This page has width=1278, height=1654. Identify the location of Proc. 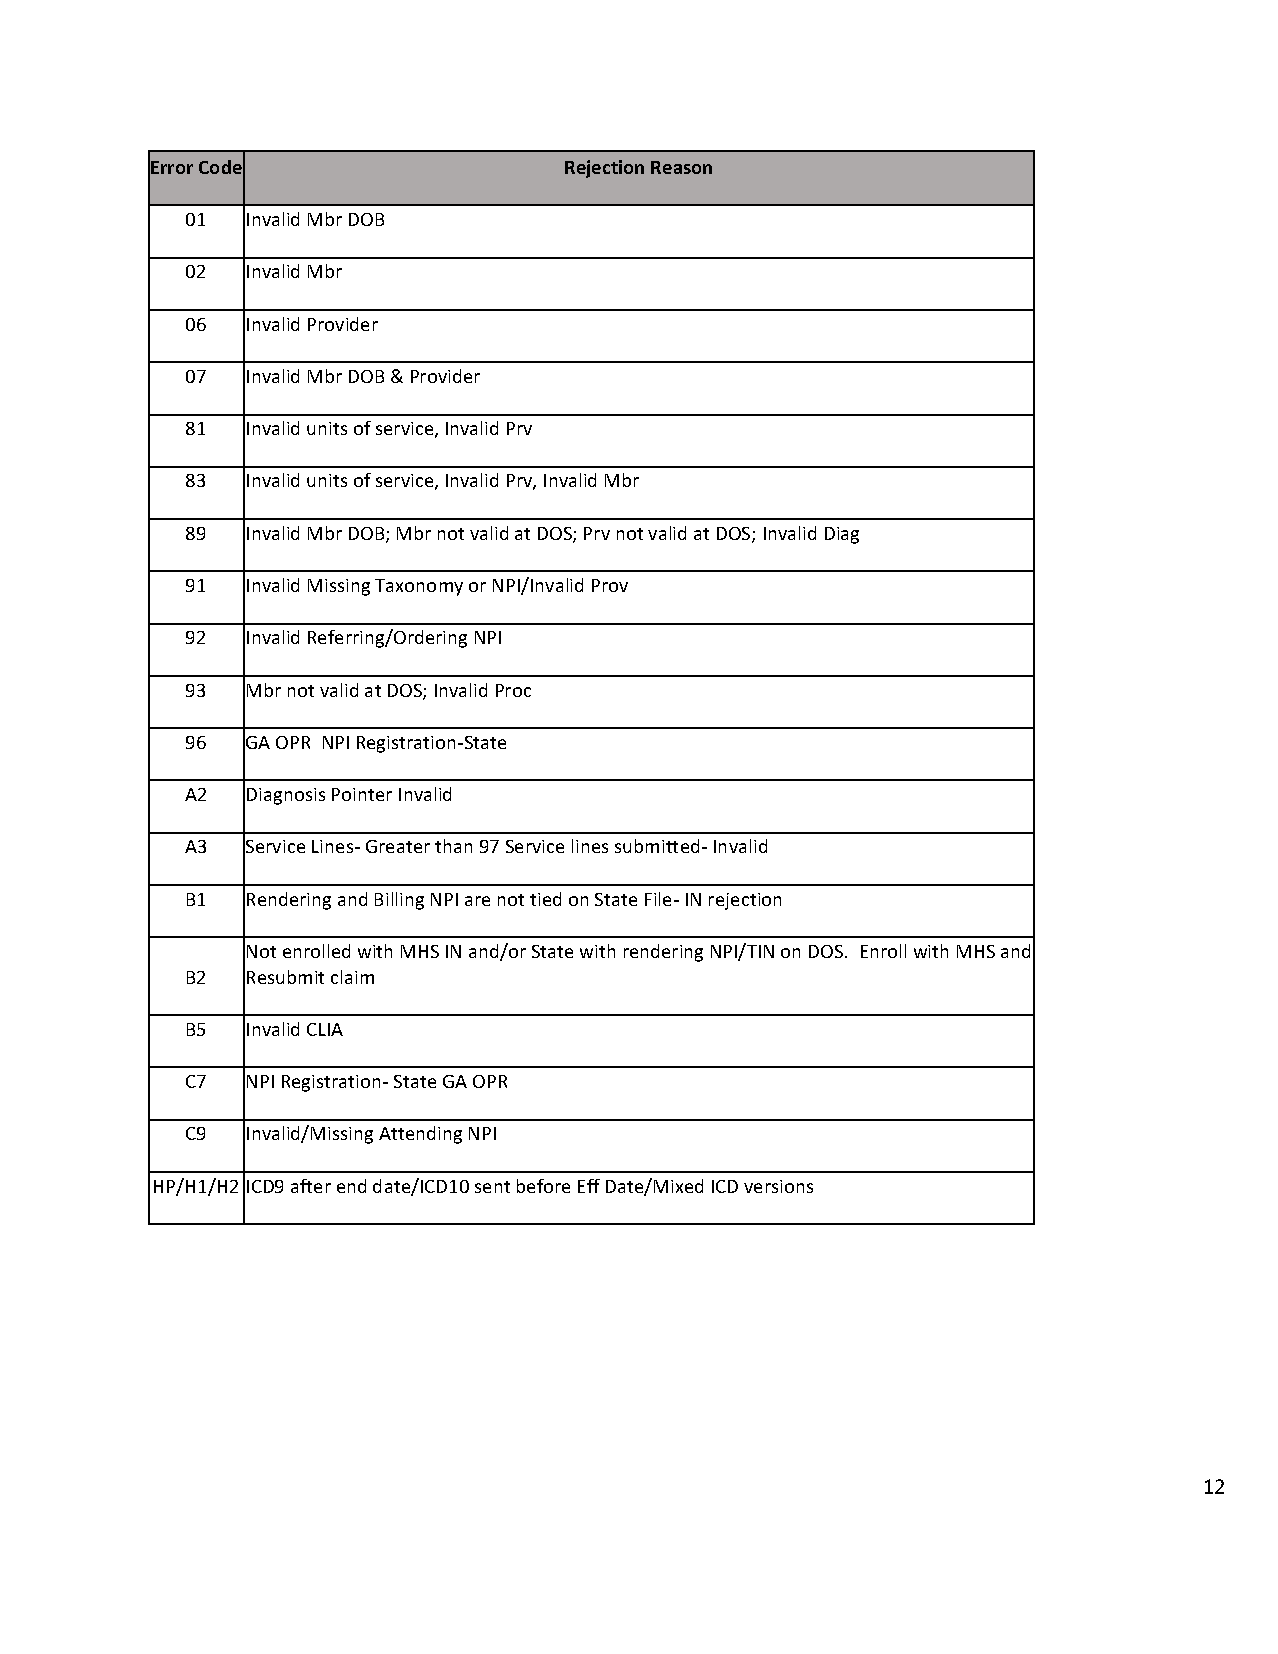
(513, 690).
